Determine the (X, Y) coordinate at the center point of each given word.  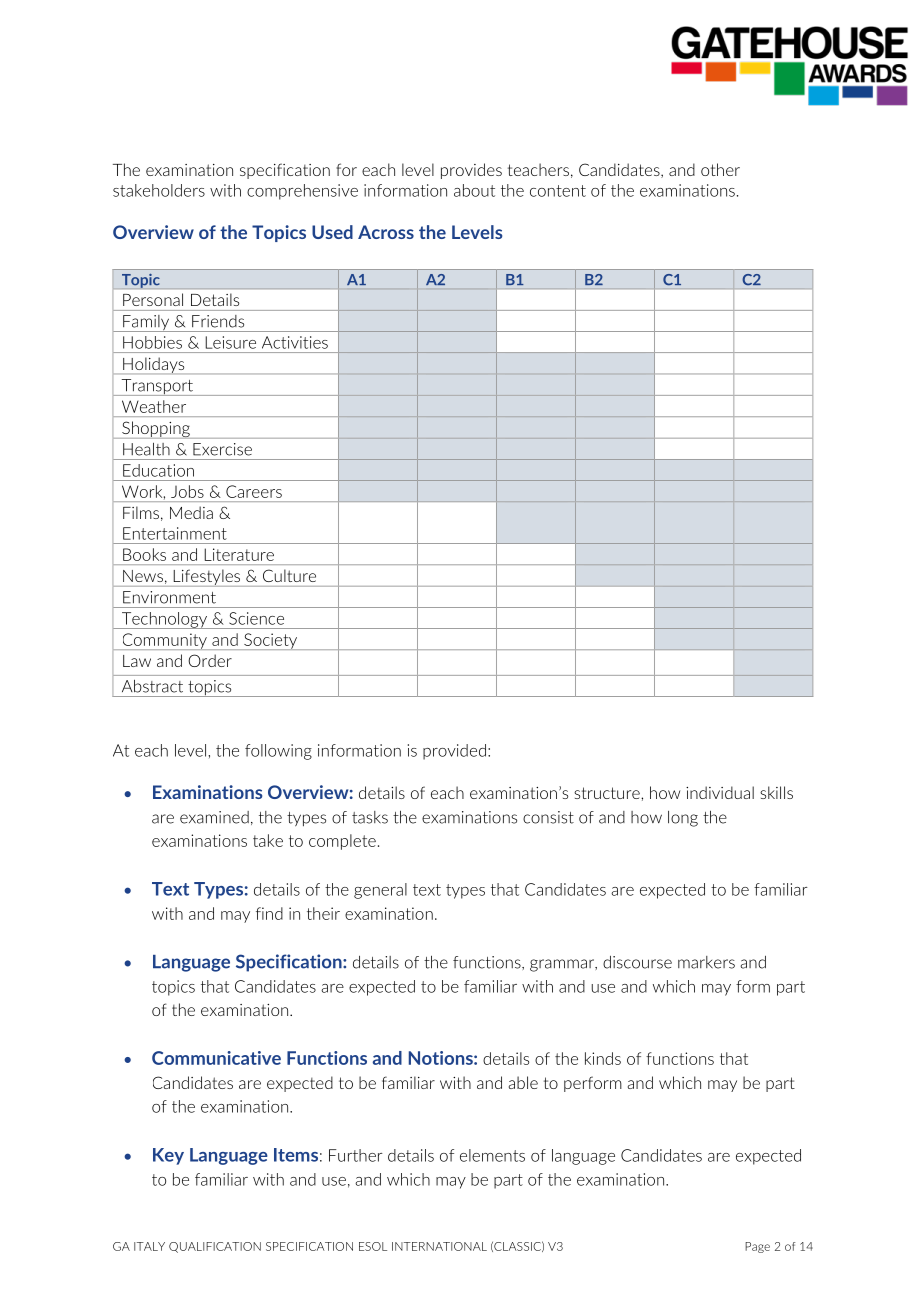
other (720, 169)
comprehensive (302, 192)
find (269, 913)
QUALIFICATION (215, 1247)
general (380, 891)
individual (720, 792)
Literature (239, 554)
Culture (289, 576)
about (474, 190)
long (683, 819)
